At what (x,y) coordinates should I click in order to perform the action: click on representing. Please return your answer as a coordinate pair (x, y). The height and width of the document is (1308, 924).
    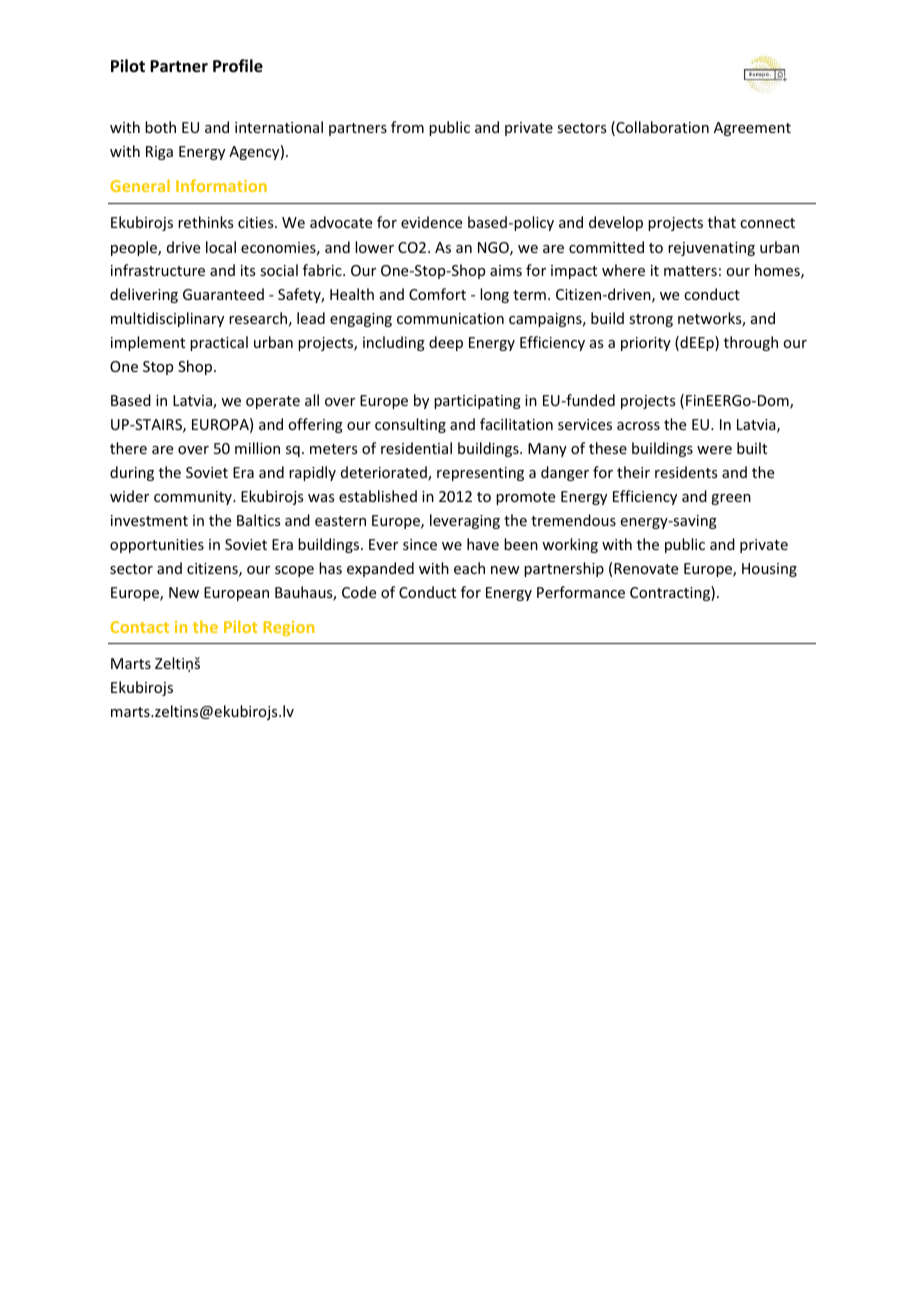
    Looking at the image, I should click on (480, 474).
